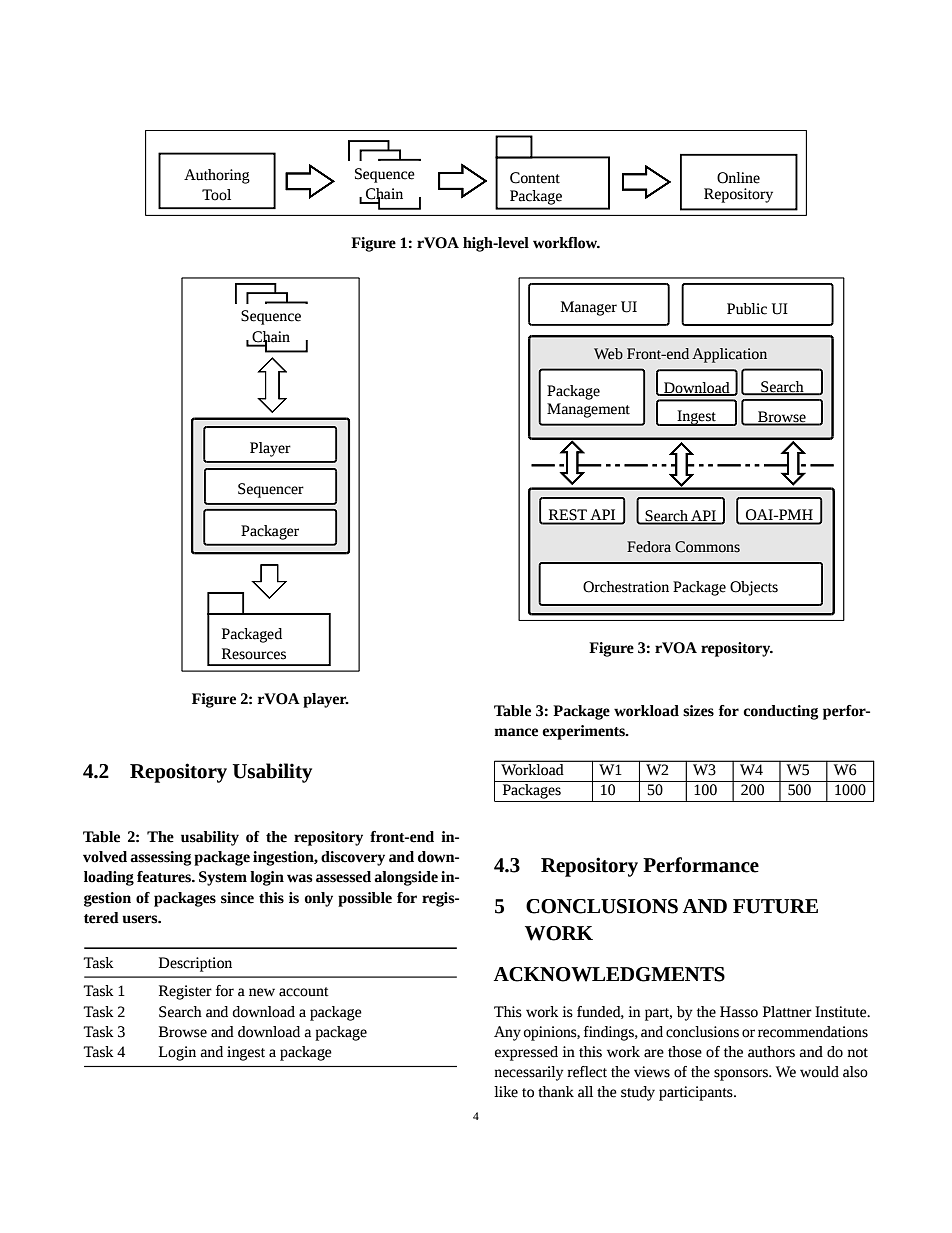  I want to click on Content, so click(535, 178).
